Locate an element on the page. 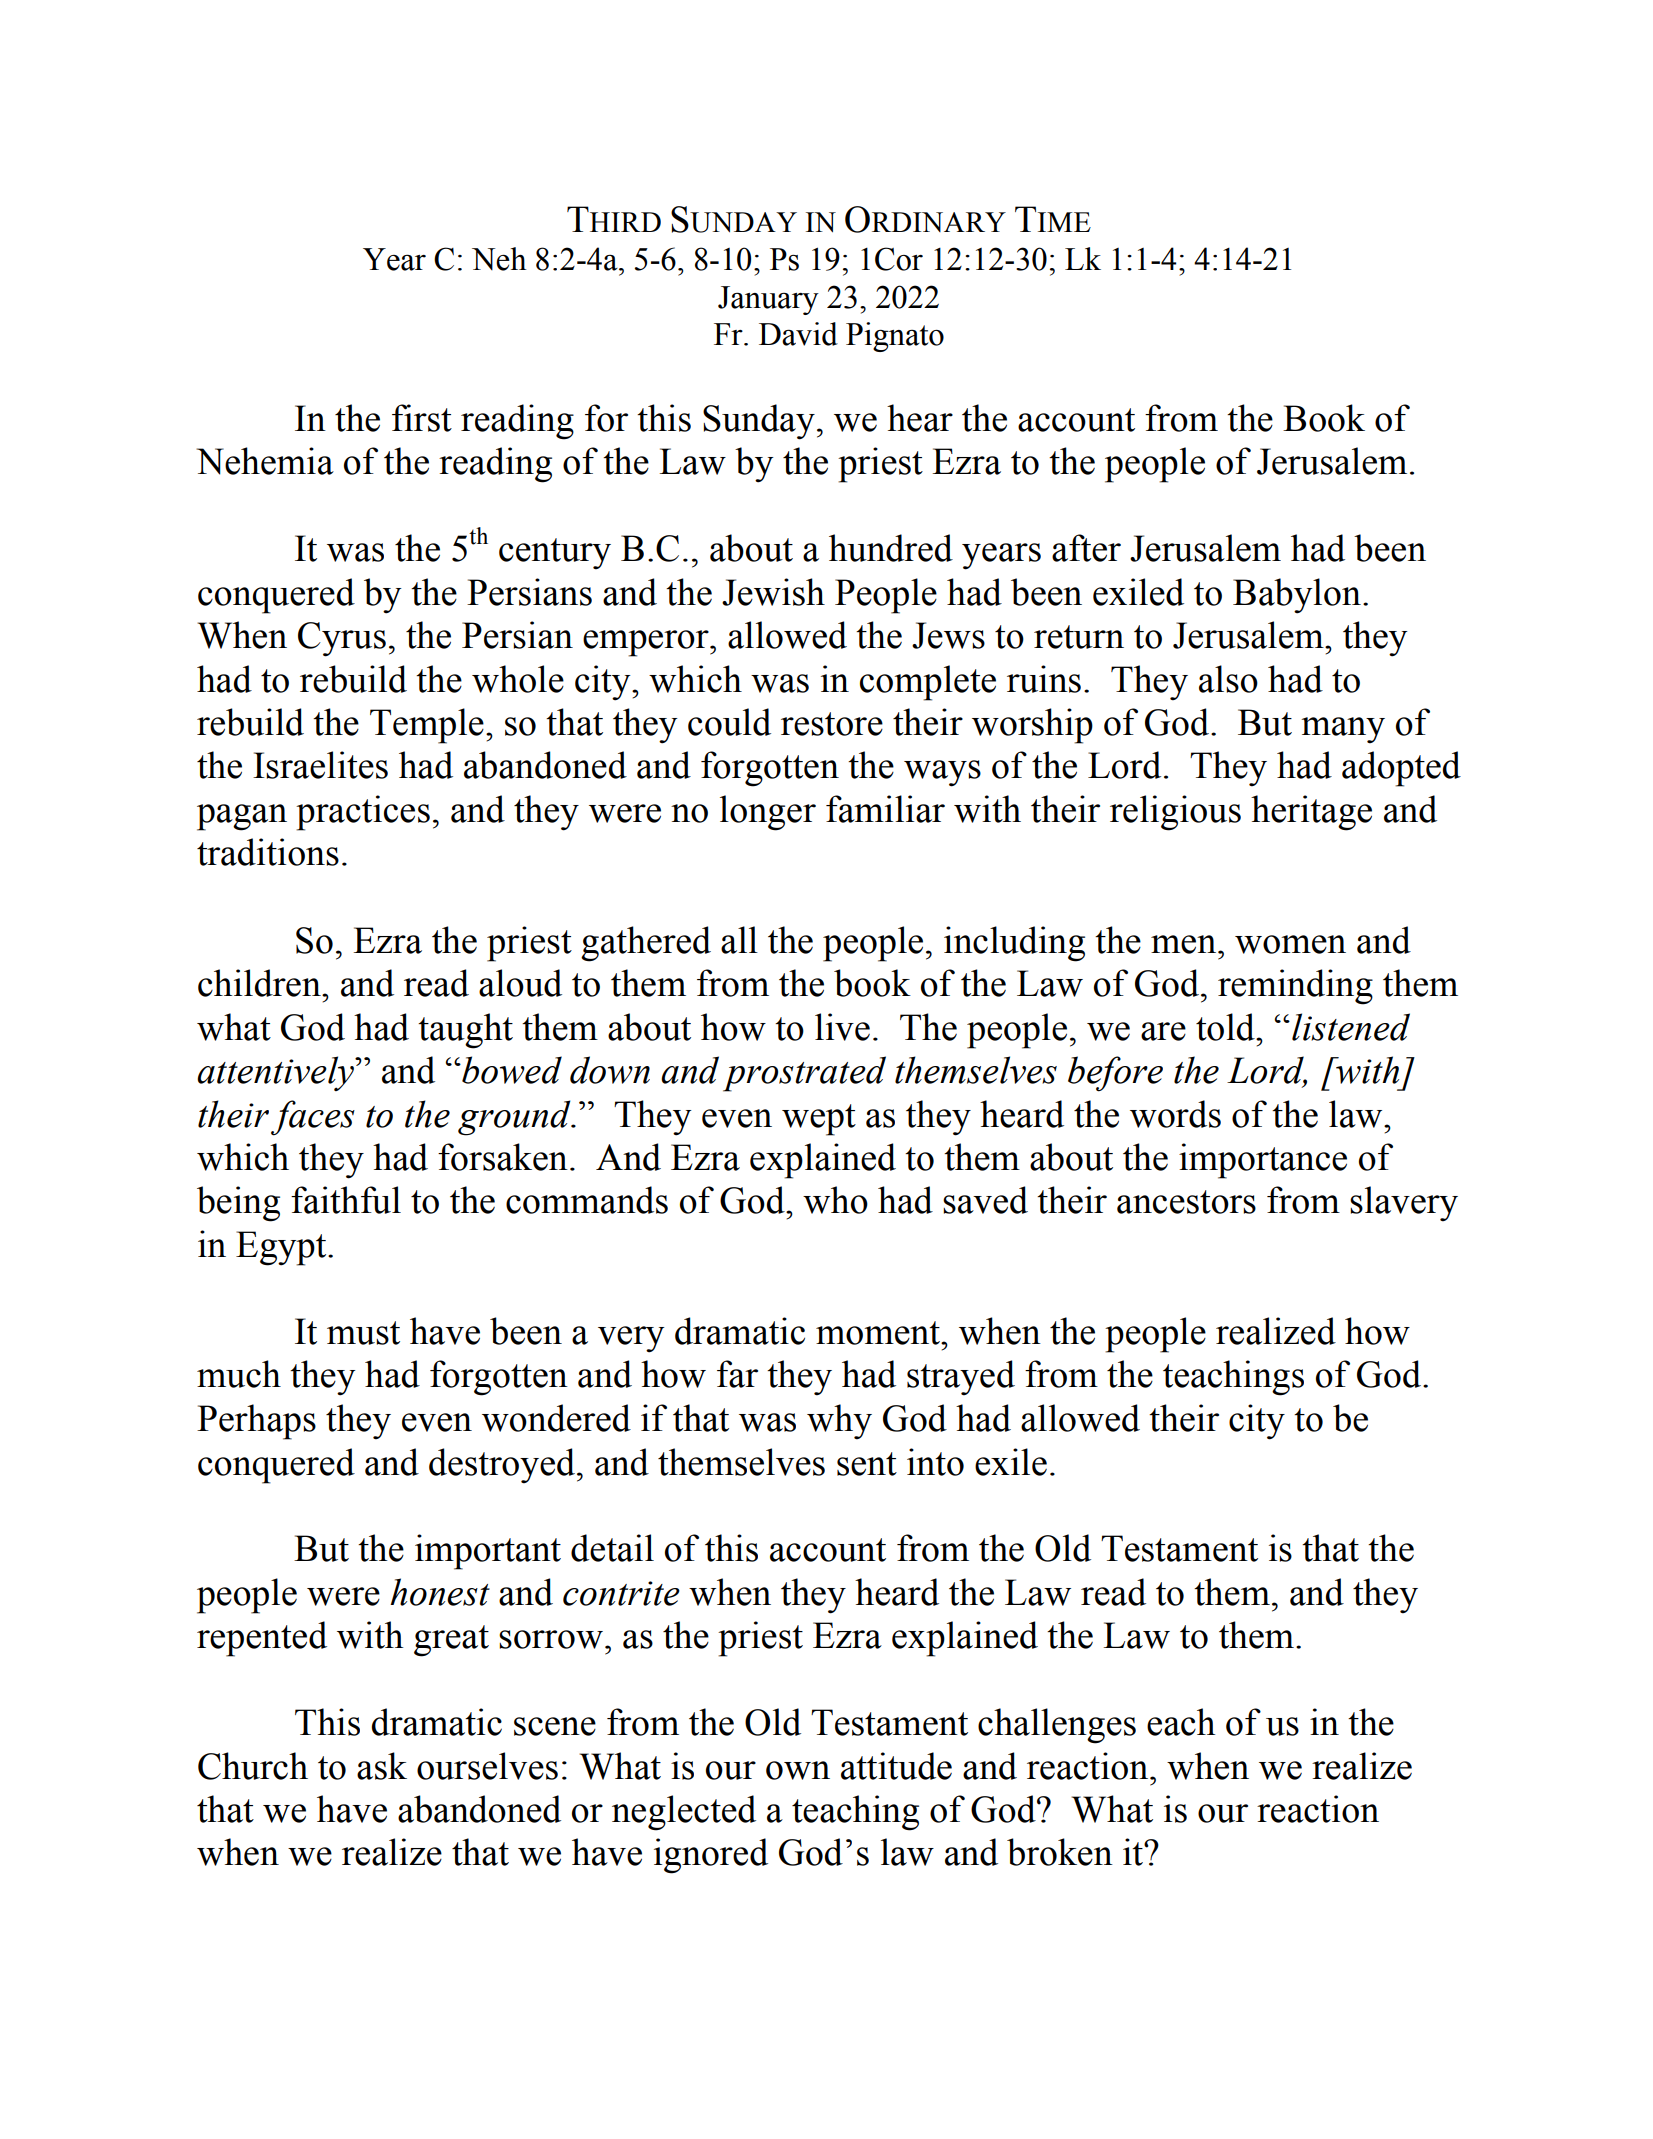 The width and height of the document is (1653, 2139). why is located at coordinates (839, 1422).
